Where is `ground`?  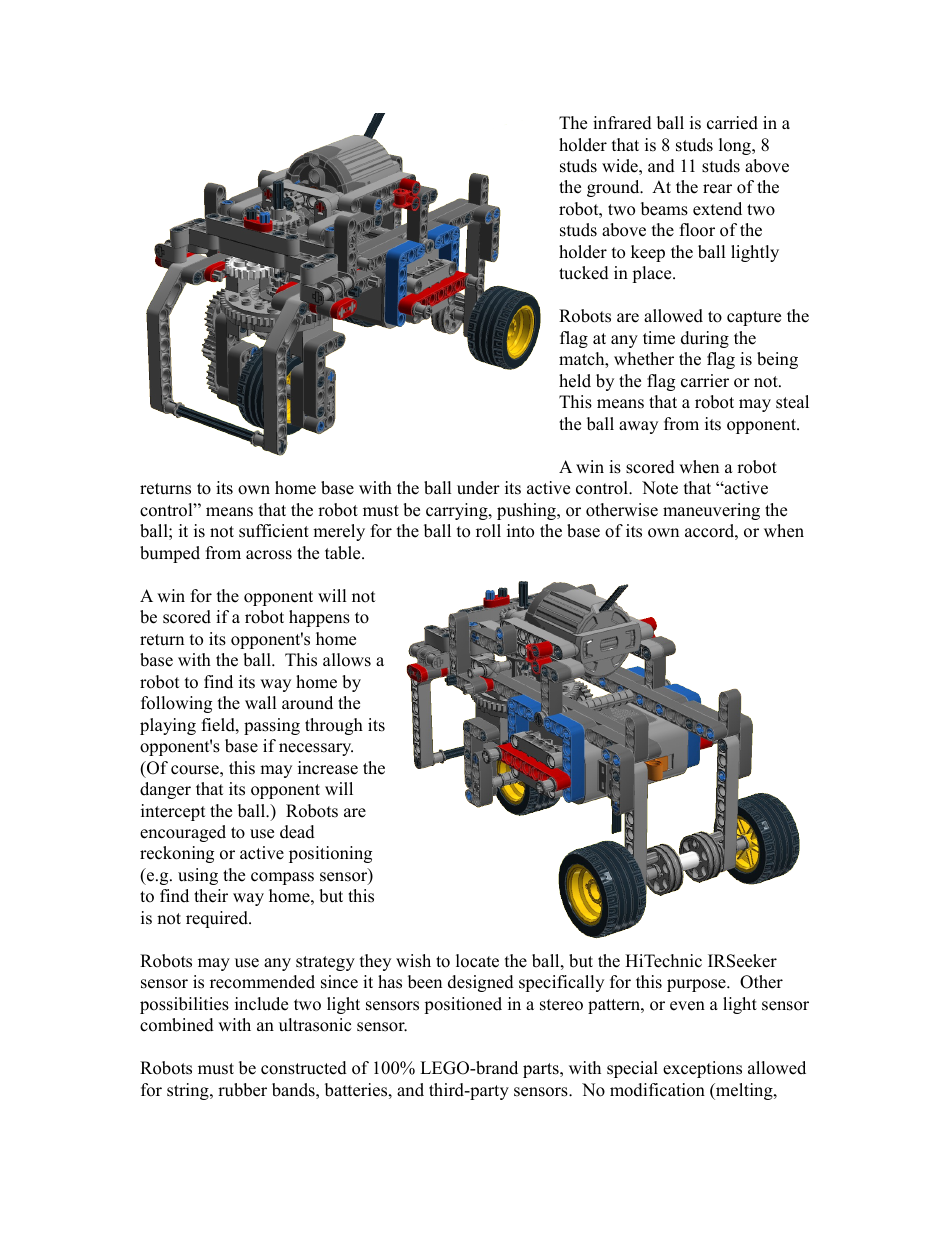 ground is located at coordinates (614, 188).
